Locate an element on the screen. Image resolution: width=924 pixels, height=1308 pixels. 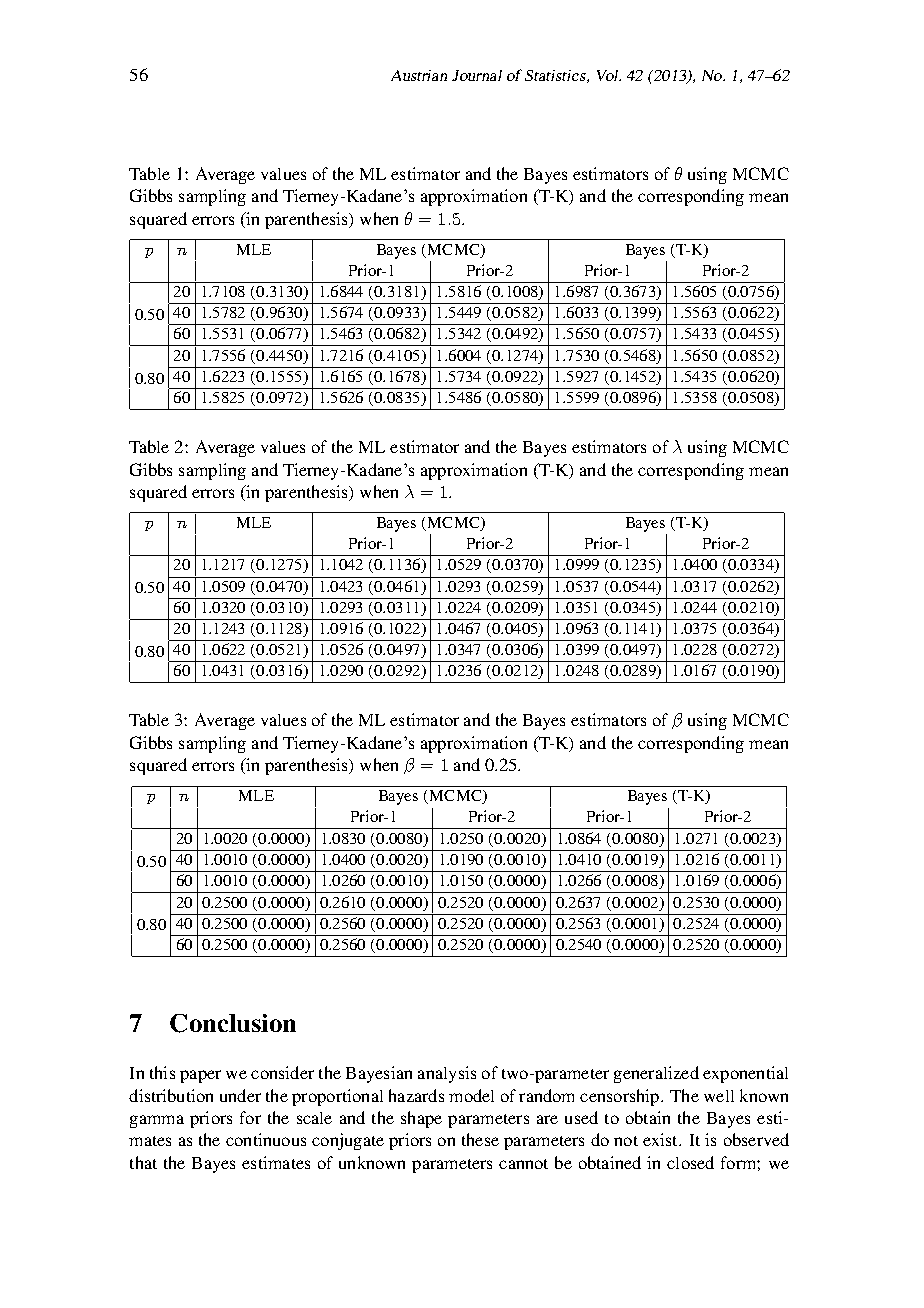
generalized is located at coordinates (656, 1074).
